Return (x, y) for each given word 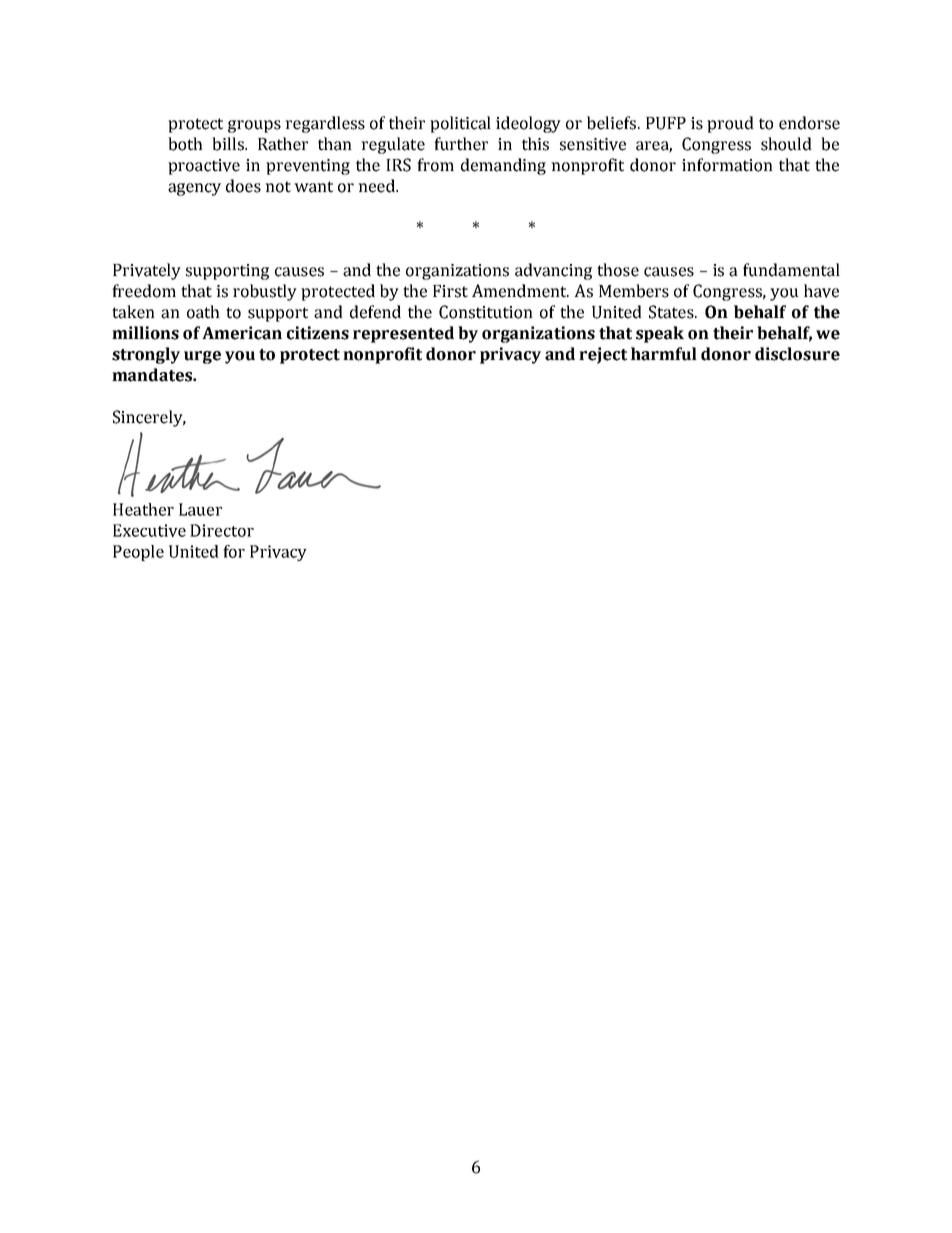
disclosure (797, 354)
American (242, 333)
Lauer (200, 509)
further (461, 144)
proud (730, 124)
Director (222, 530)
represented (403, 334)
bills (229, 144)
